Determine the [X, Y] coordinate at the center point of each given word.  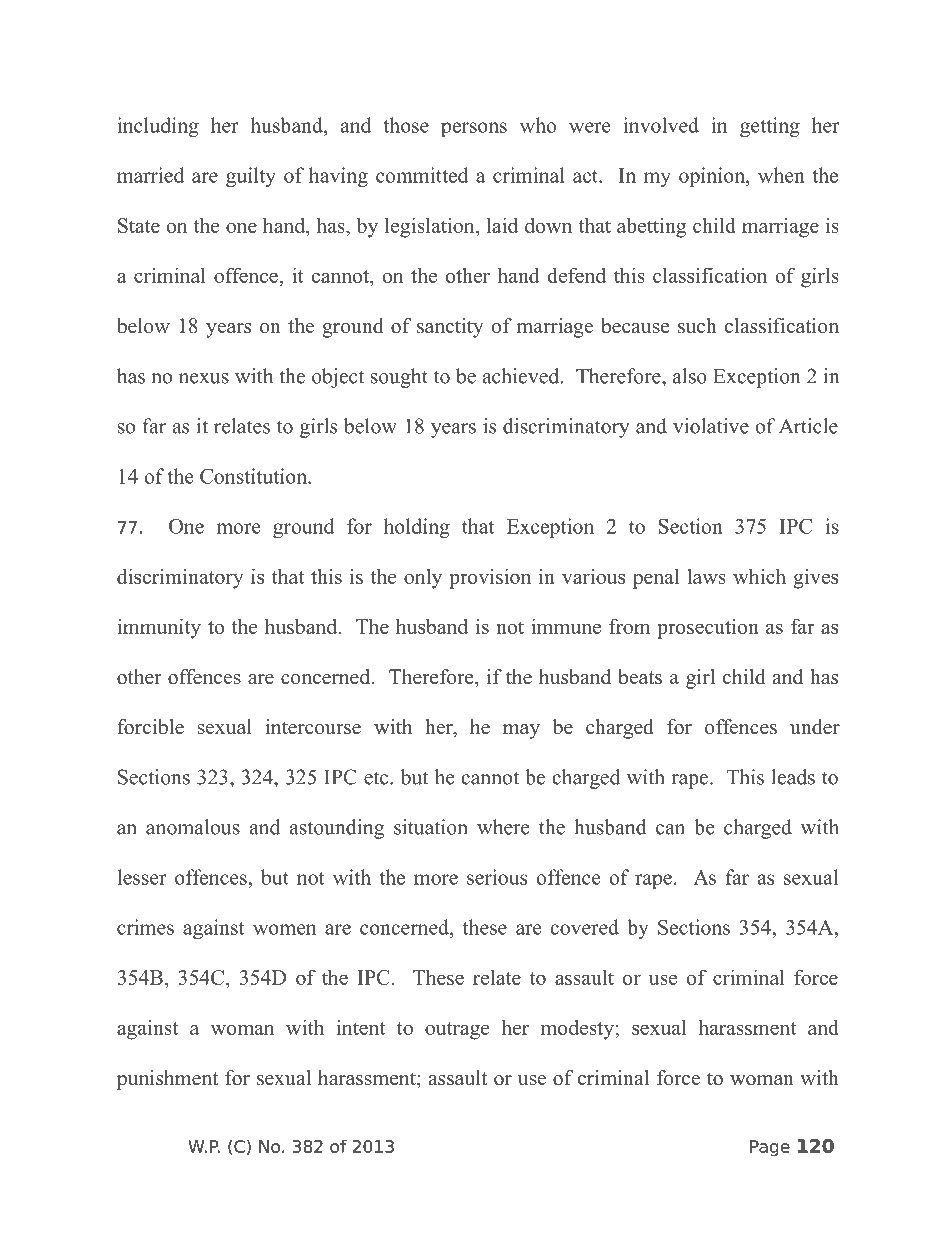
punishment [167, 1080]
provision [490, 578]
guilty [251, 177]
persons [474, 129]
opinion [713, 177]
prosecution [708, 628]
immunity [159, 628]
